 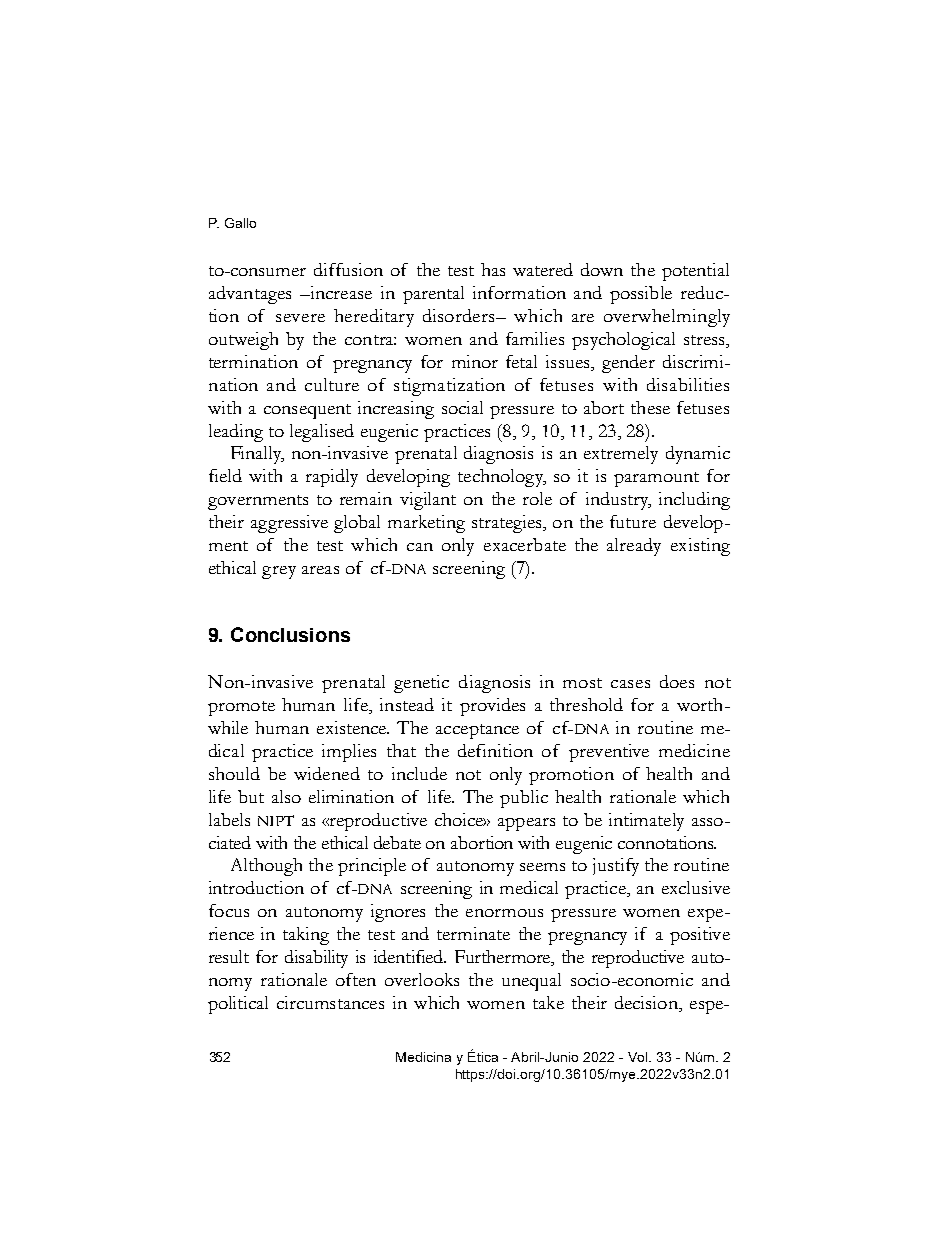 What do you see at coordinates (428, 501) in the page?
I see `vigilant` at bounding box center [428, 501].
